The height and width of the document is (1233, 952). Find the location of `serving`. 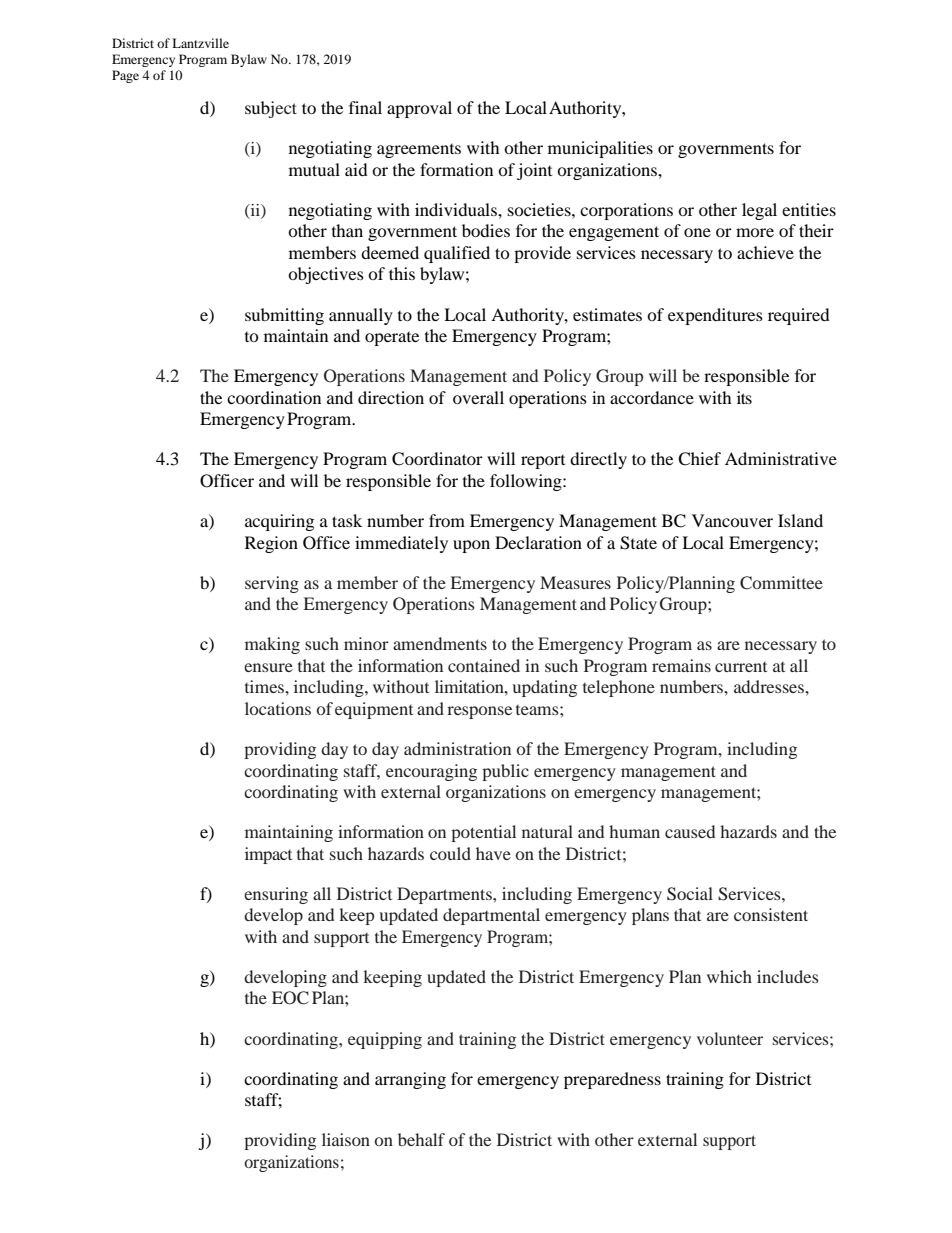

serving is located at coordinates (272, 584).
